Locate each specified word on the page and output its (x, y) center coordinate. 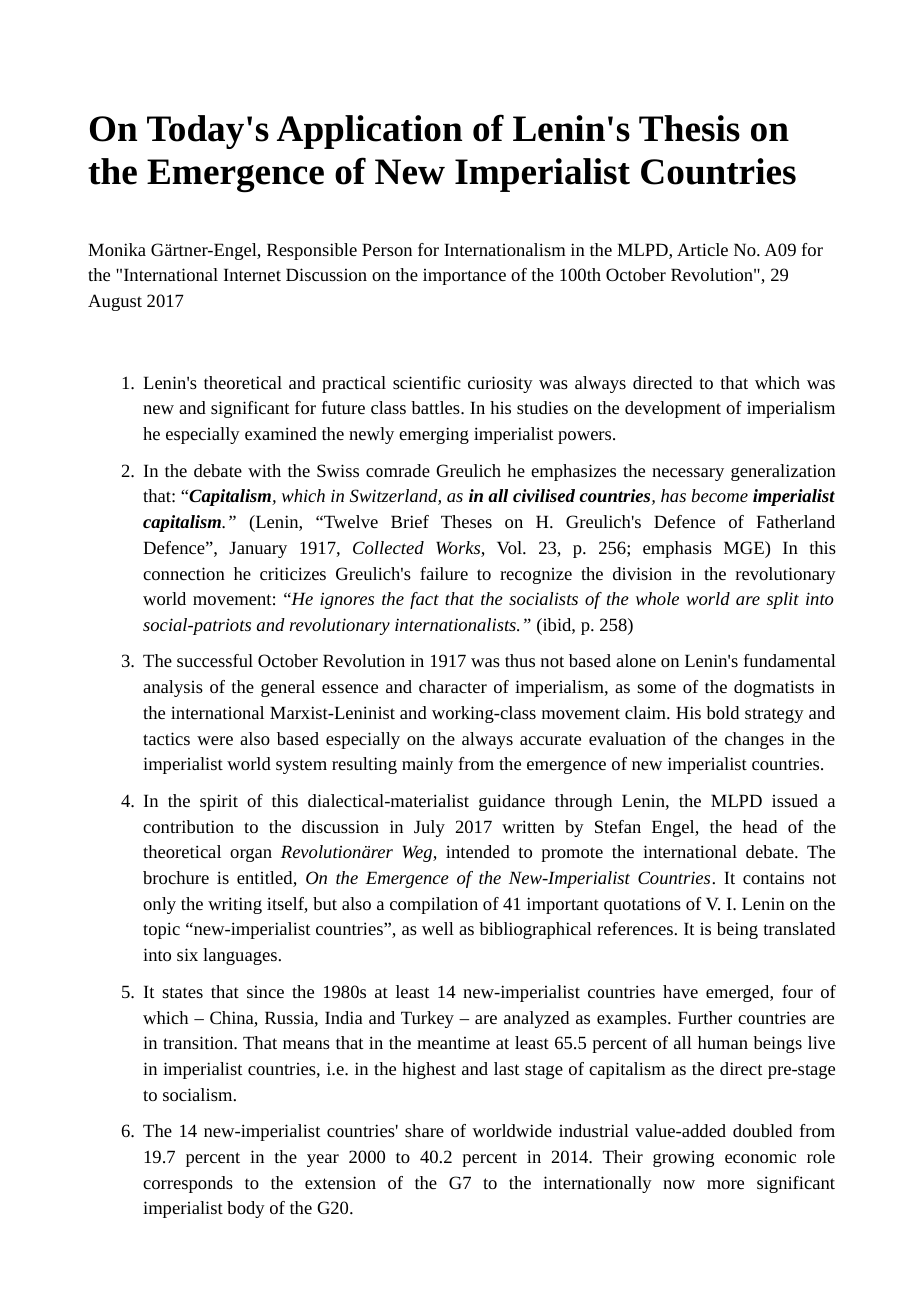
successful (215, 660)
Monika (117, 249)
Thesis (689, 128)
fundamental (790, 660)
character (453, 686)
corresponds (188, 1184)
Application (369, 132)
